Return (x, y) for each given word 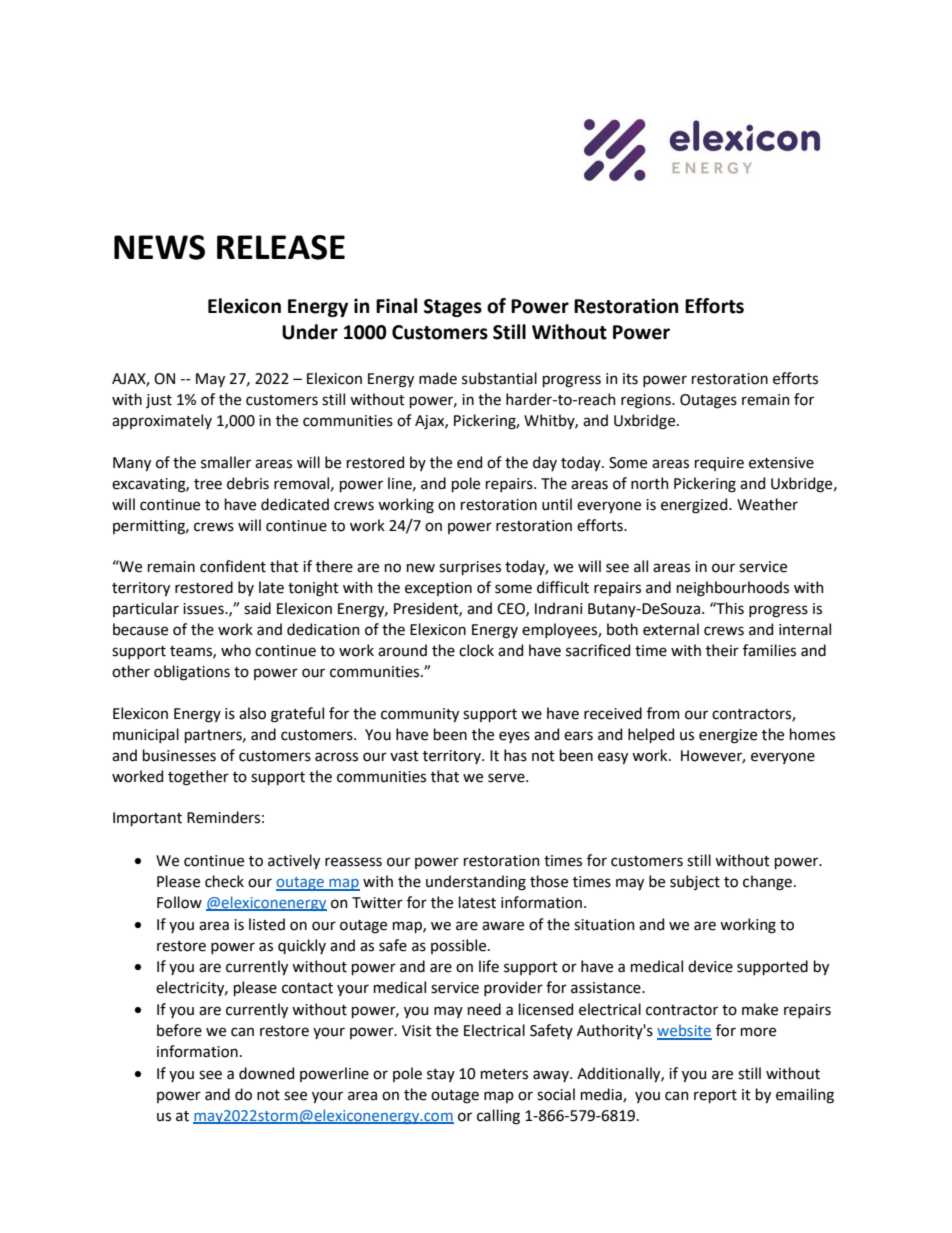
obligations (192, 673)
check (224, 881)
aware (503, 926)
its (630, 379)
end (469, 462)
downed (266, 1073)
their (722, 650)
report (715, 1096)
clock (476, 650)
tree (208, 484)
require (719, 464)
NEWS (159, 247)
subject (695, 882)
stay (441, 1075)
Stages (453, 308)
